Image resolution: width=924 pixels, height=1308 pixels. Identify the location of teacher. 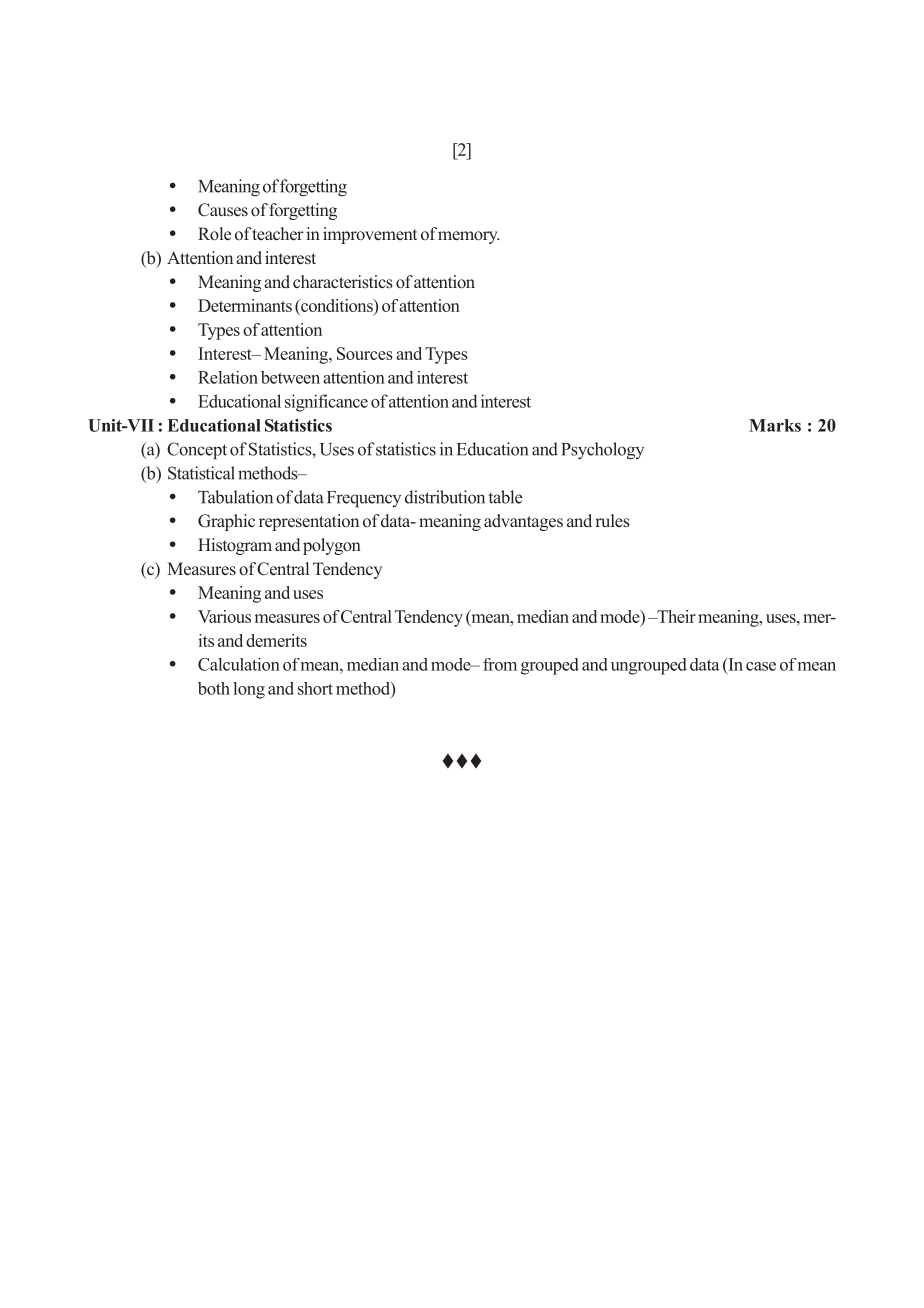
(277, 234).
